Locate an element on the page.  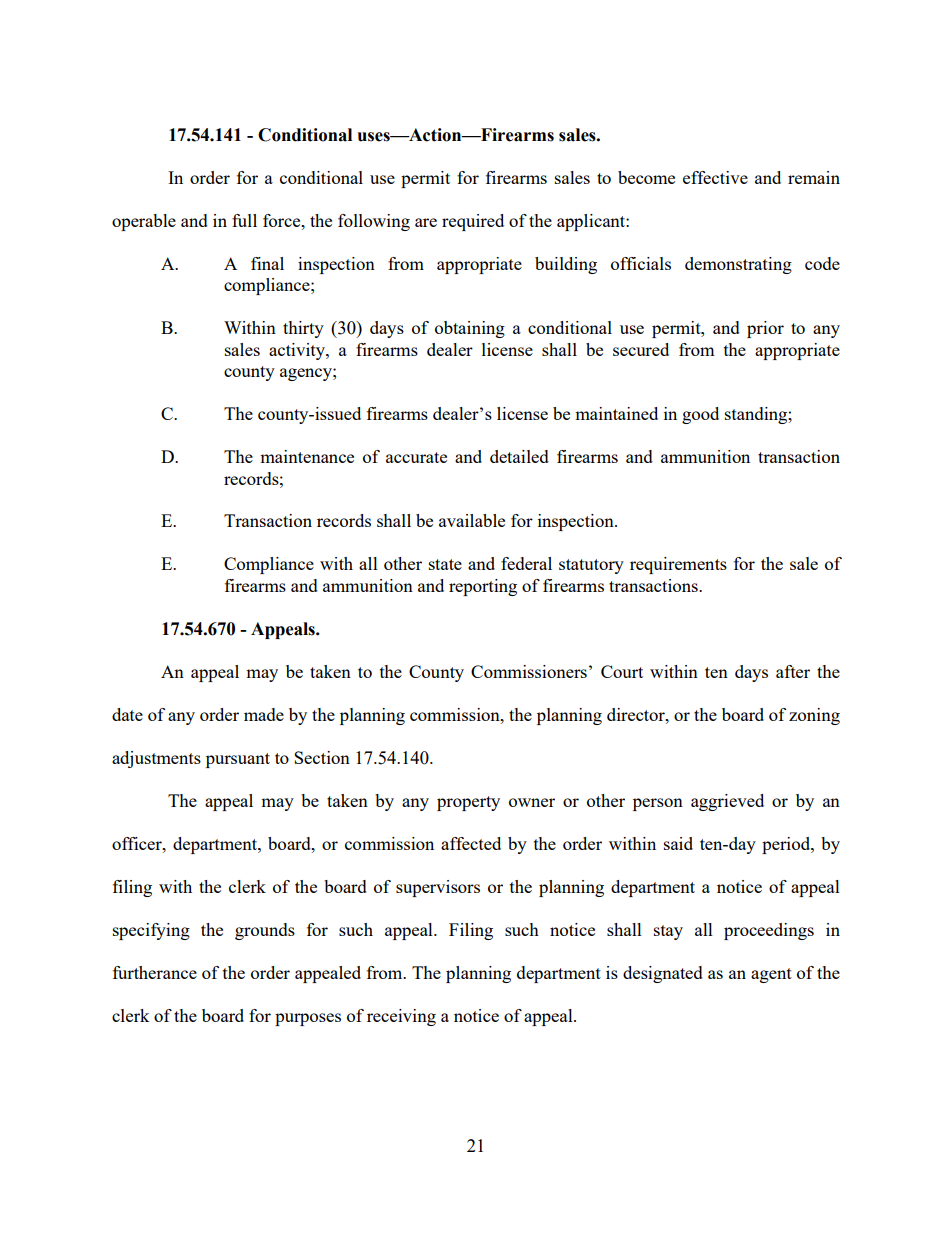
reporting is located at coordinates (483, 587).
